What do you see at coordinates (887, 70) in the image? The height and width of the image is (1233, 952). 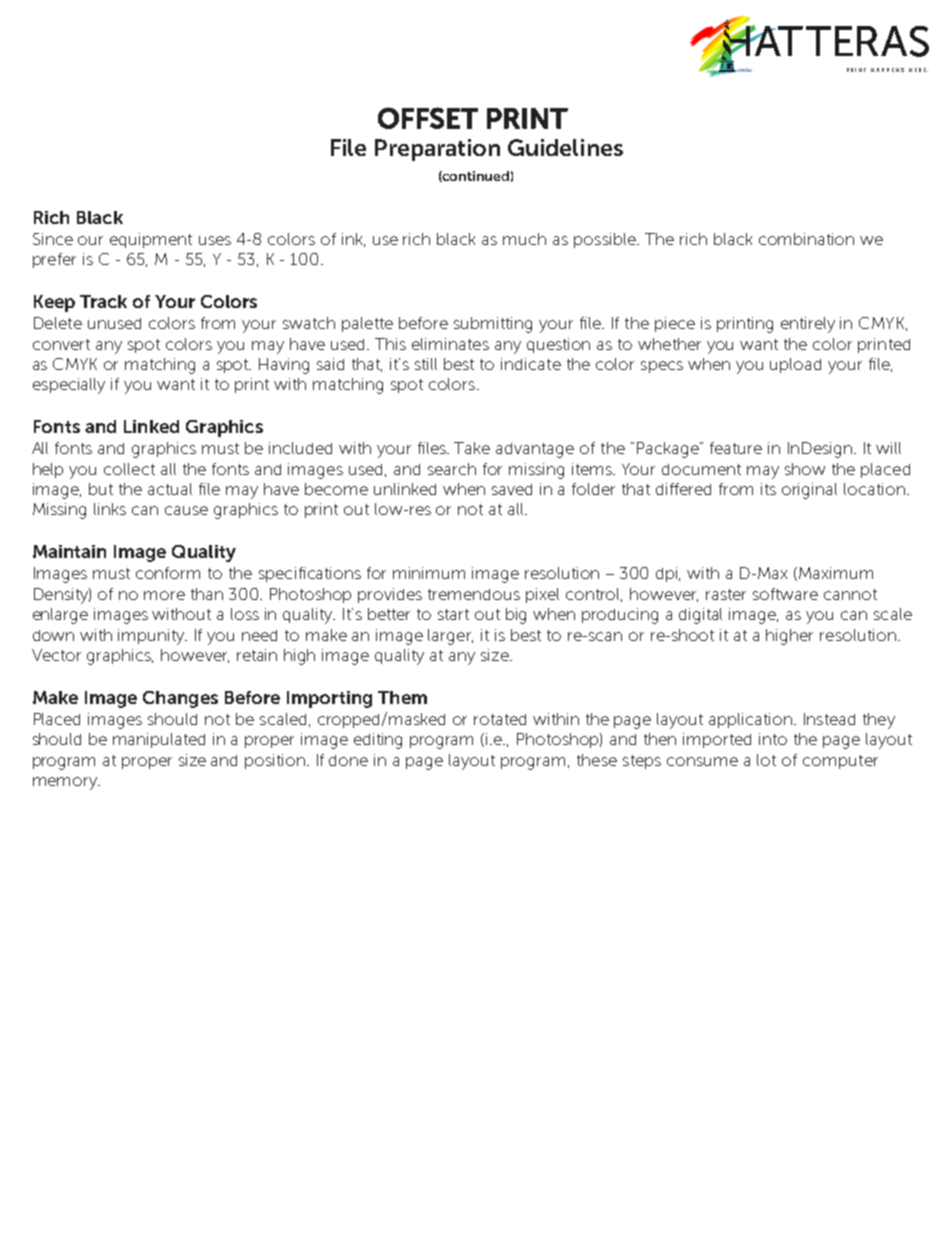 I see `HAPPENS` at bounding box center [887, 70].
